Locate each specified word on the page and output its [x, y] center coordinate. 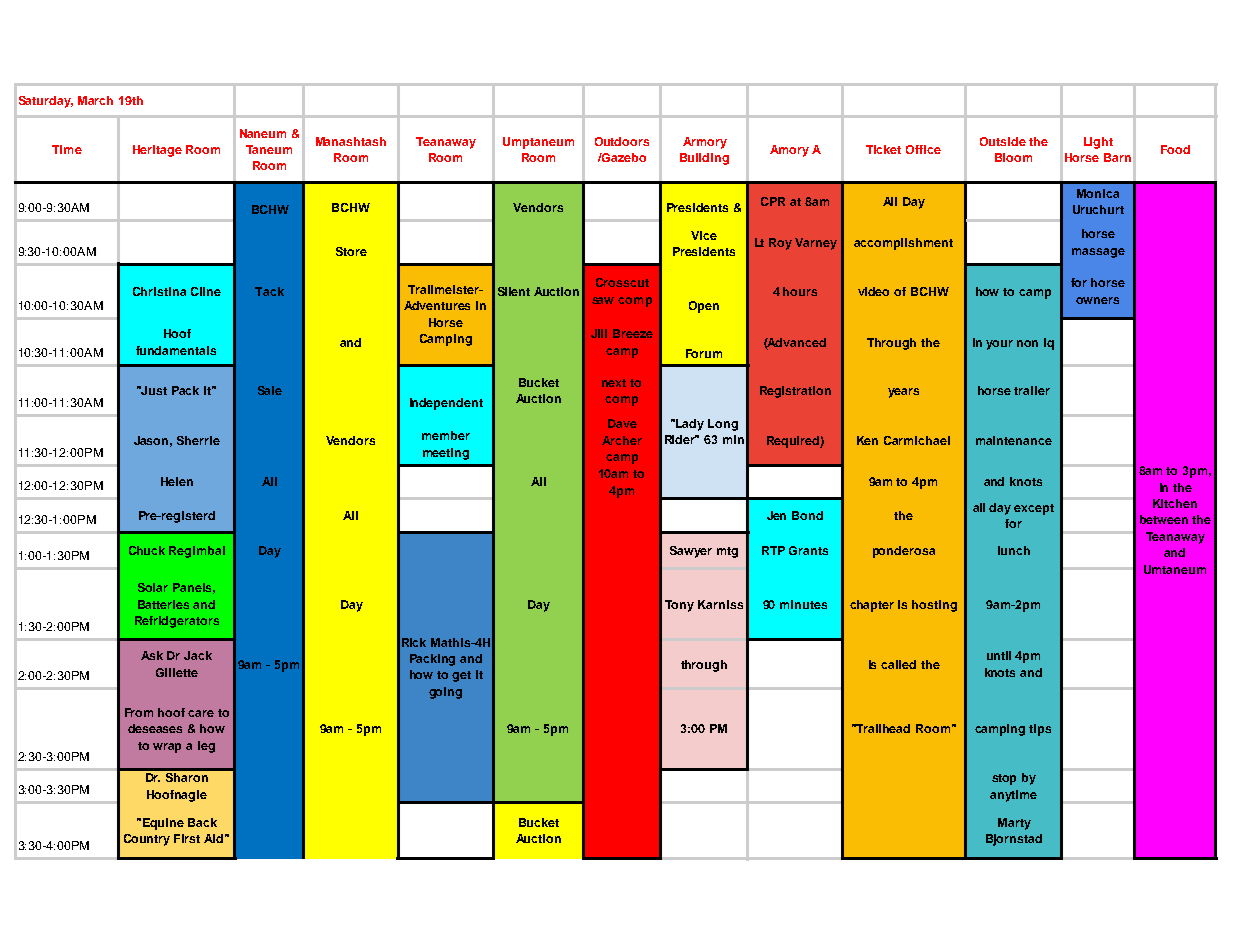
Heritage [157, 151]
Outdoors [622, 141]
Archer [622, 440]
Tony [679, 606]
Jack [198, 655]
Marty [1014, 824]
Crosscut [622, 282]
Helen [177, 481]
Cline [206, 291]
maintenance [1014, 440]
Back [202, 822]
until [999, 655]
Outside [1003, 141]
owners [1097, 300]
